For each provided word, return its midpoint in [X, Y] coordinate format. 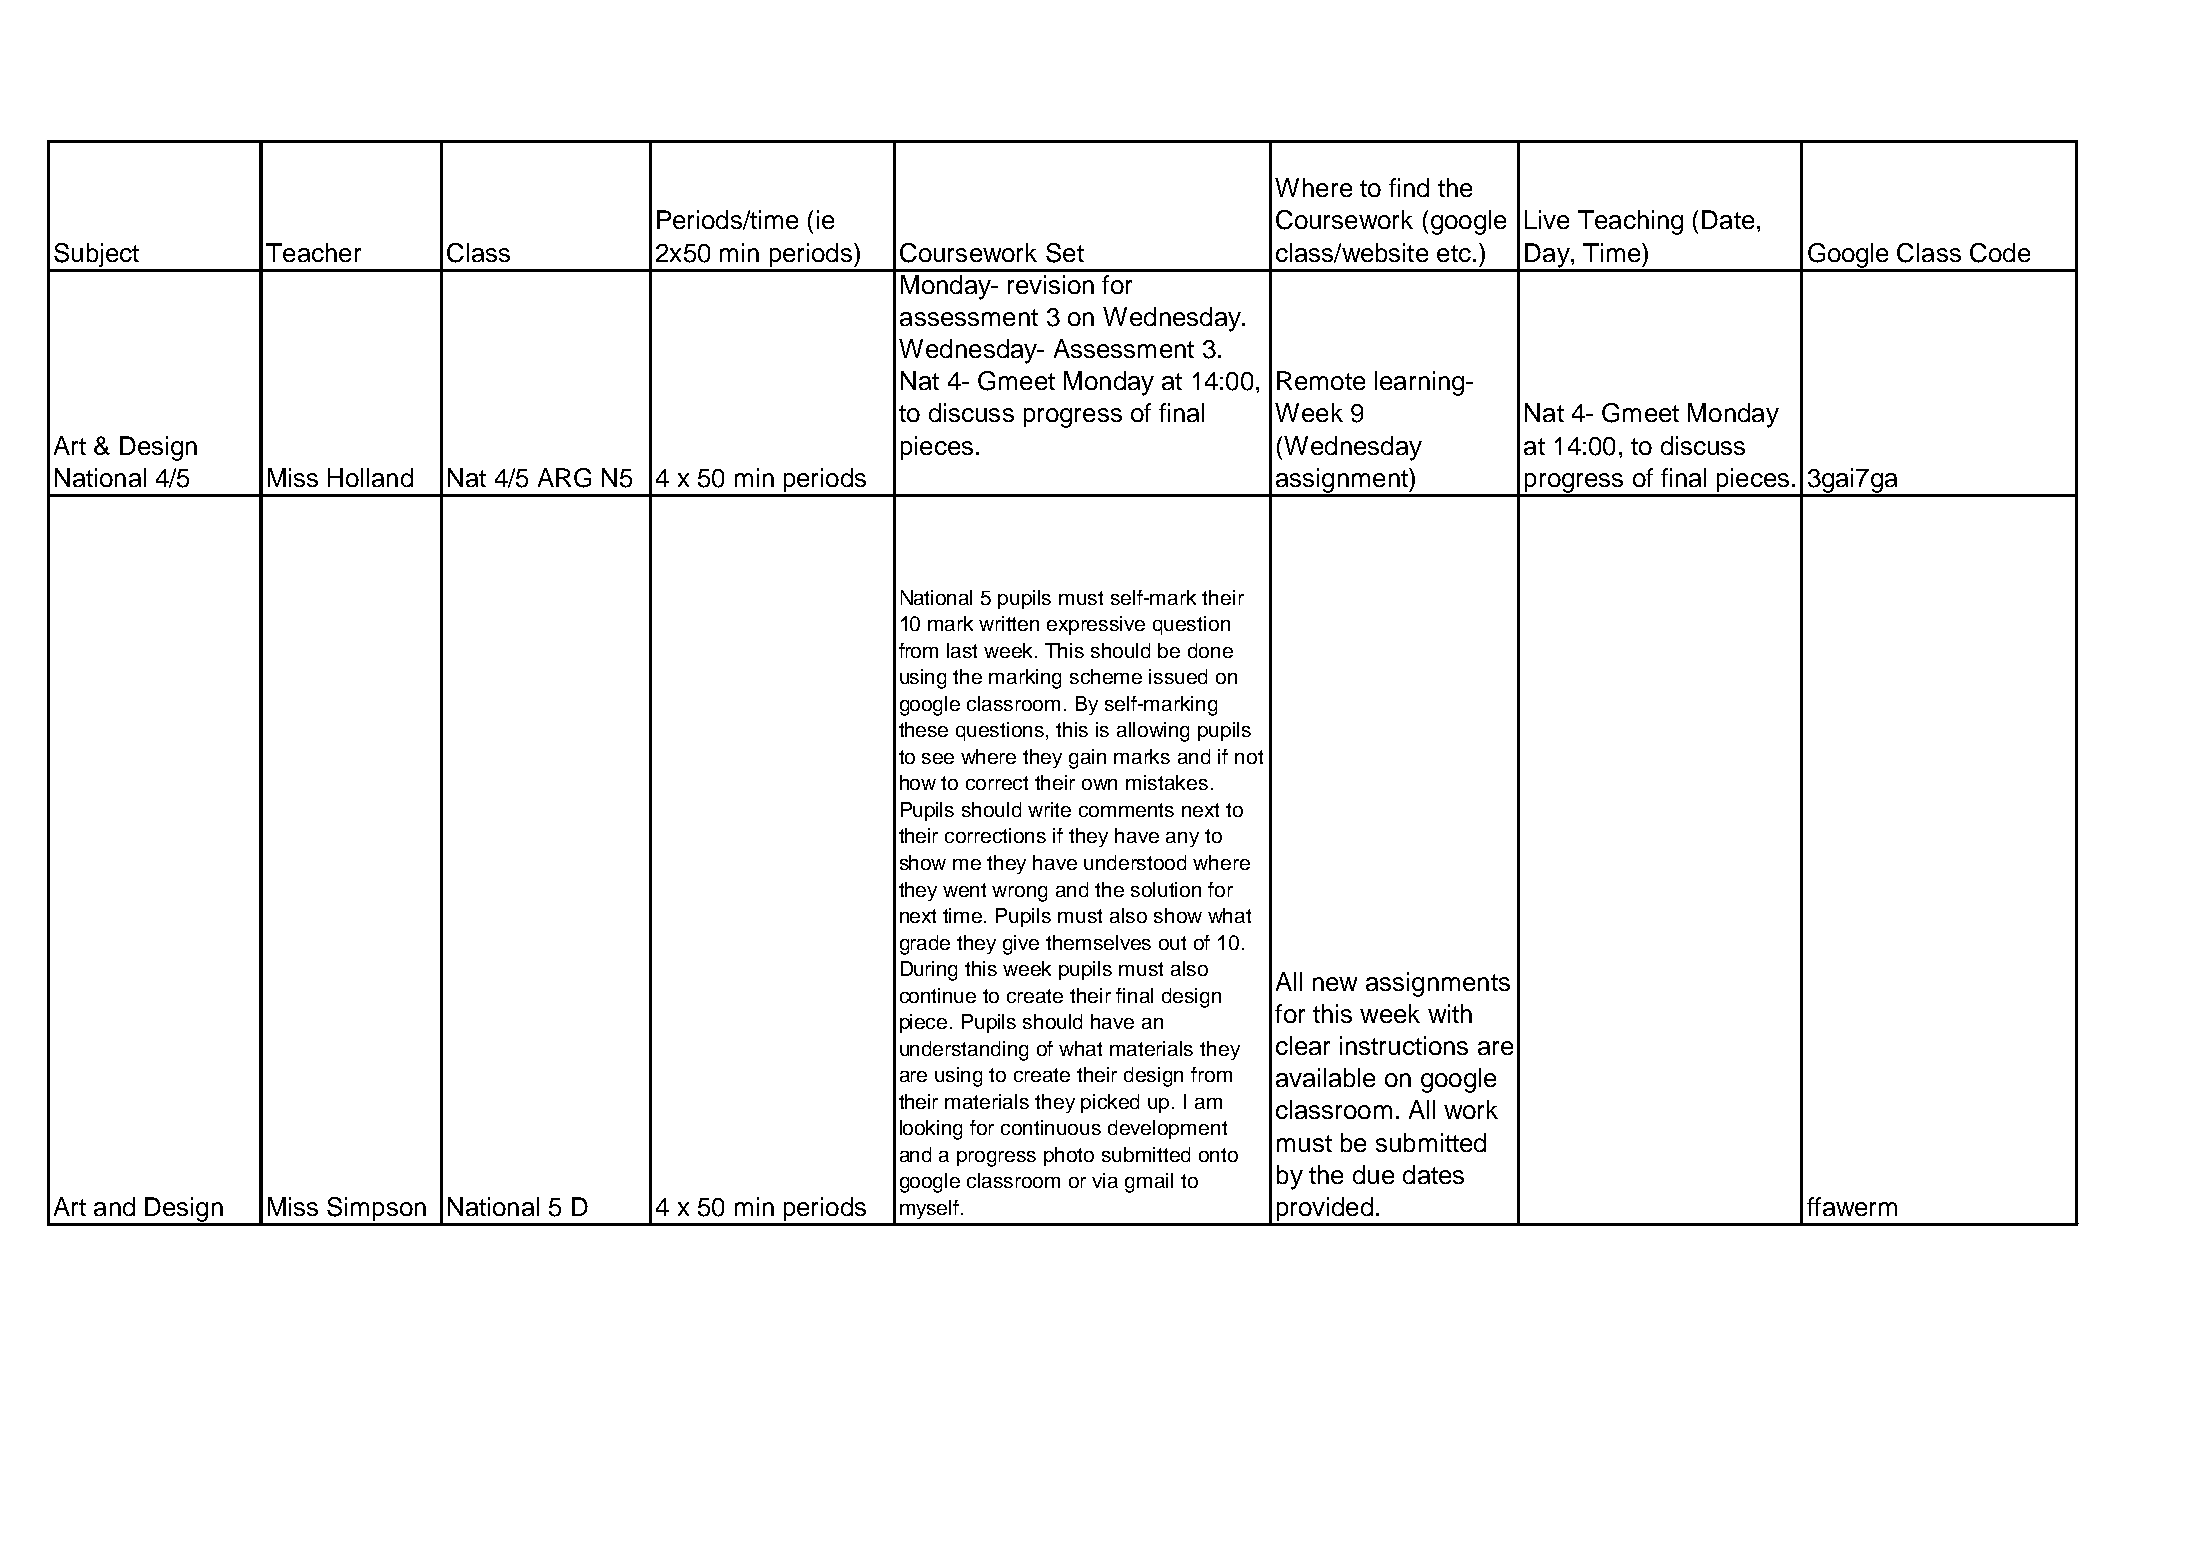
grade [925, 945]
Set [1065, 253]
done [1210, 650]
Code [2000, 253]
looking [931, 1130]
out [1172, 943]
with [1450, 1013]
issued [1178, 676]
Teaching [1630, 222]
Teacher [313, 252]
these [923, 729]
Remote [1321, 380]
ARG [564, 478]
